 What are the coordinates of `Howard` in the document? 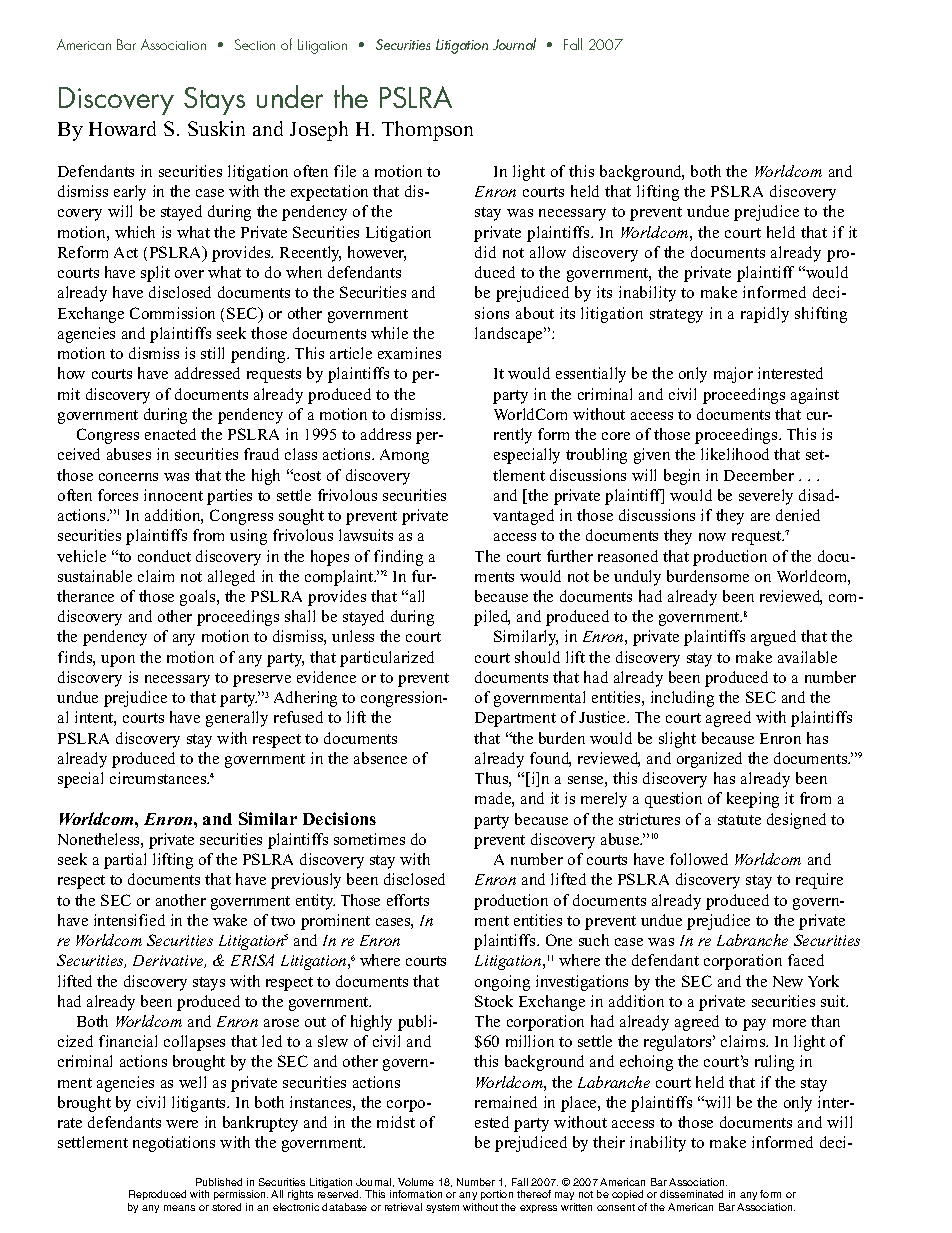 It's located at (122, 128).
